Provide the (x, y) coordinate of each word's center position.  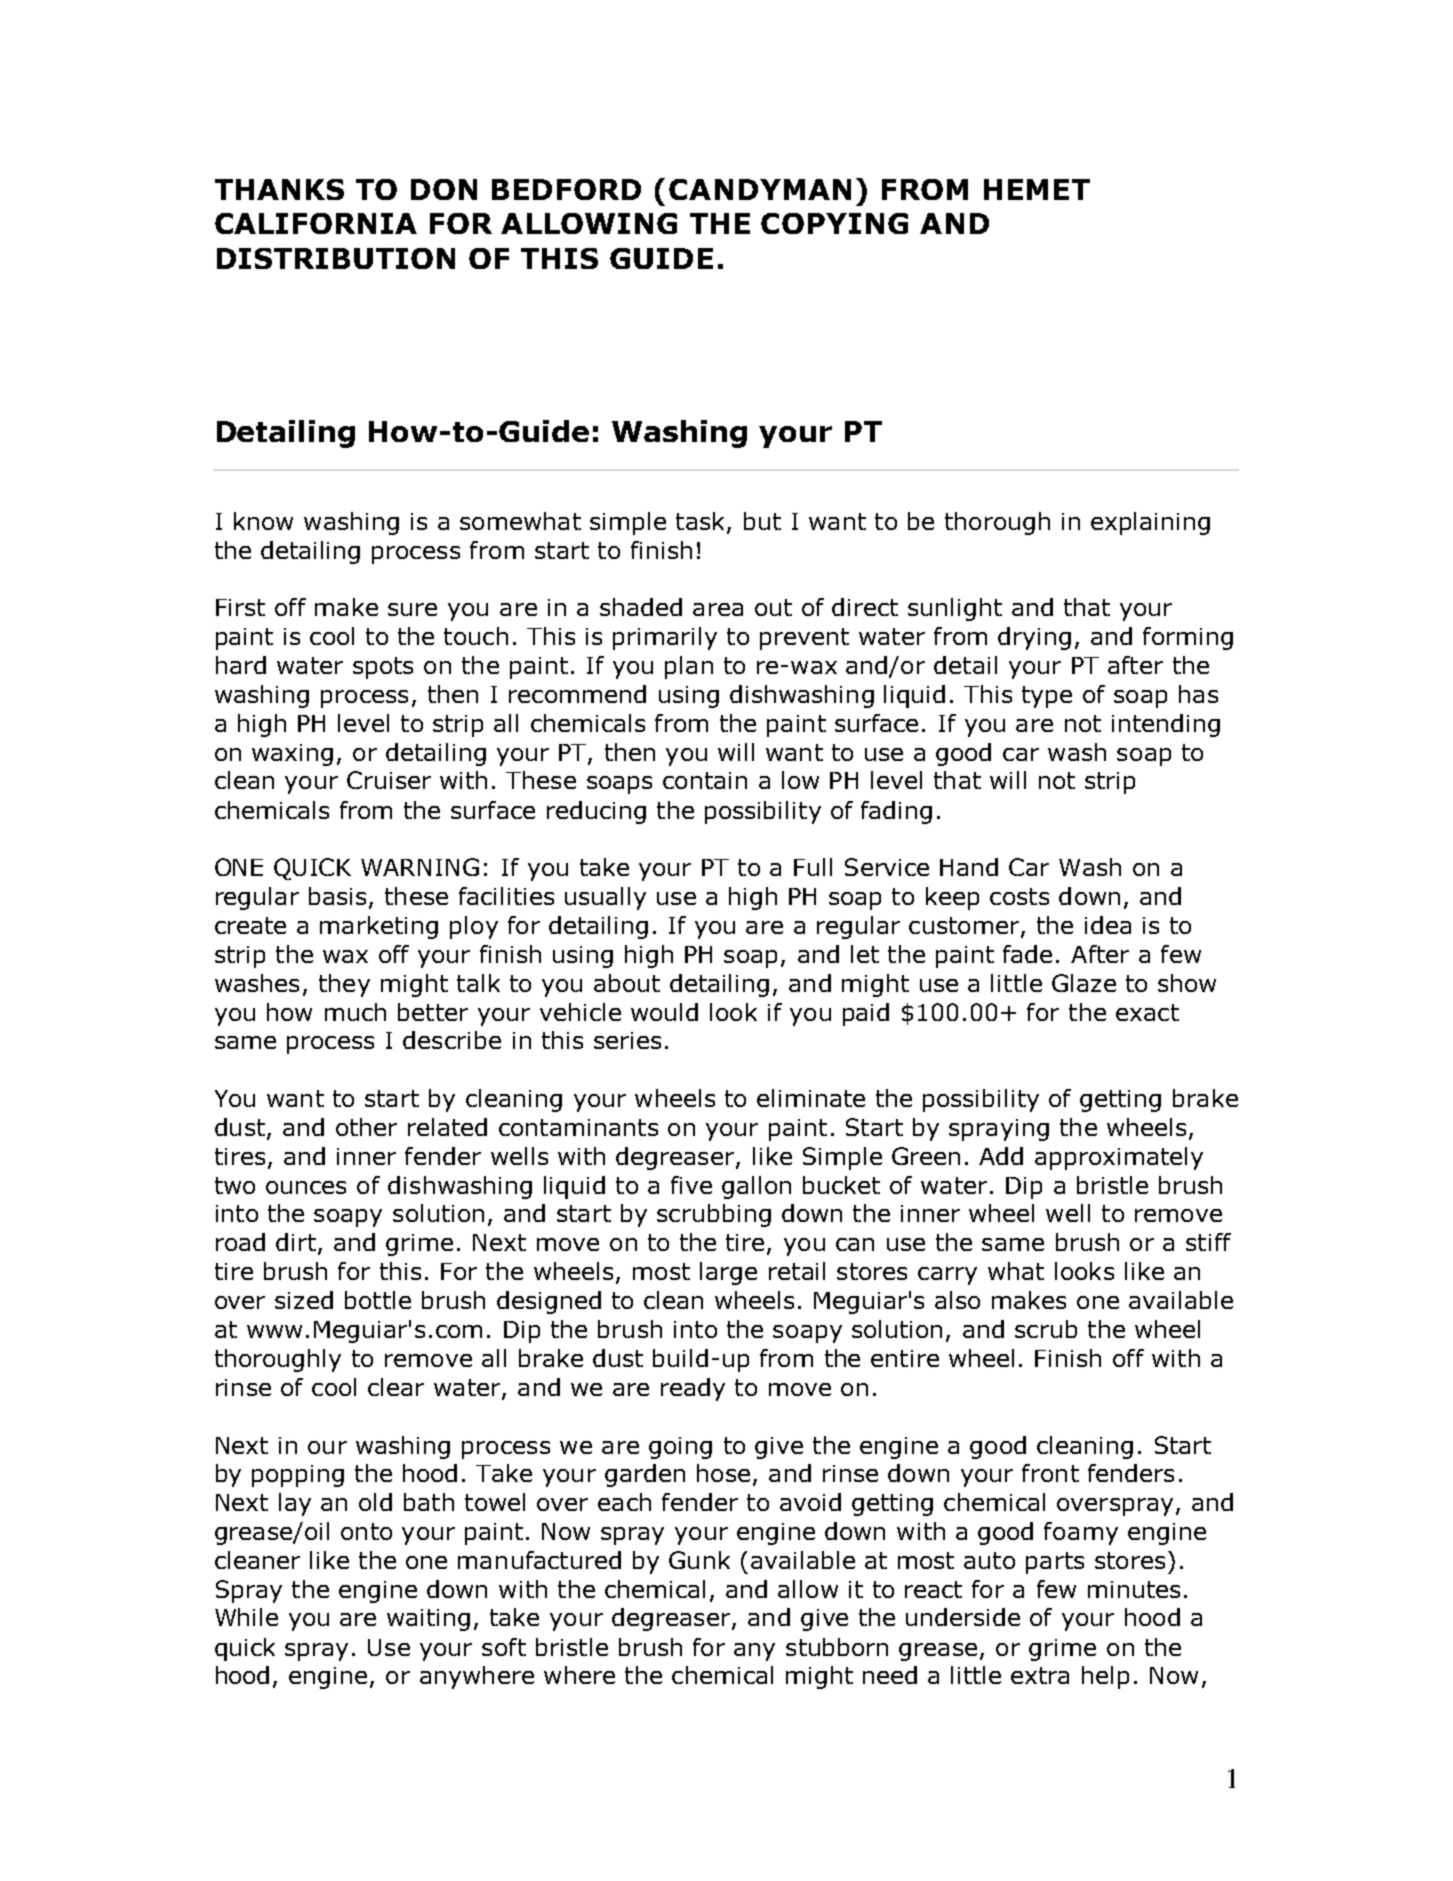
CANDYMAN (760, 189)
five (691, 1185)
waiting (428, 1620)
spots (383, 668)
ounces (306, 1187)
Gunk (699, 1560)
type (1047, 697)
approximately (1119, 1158)
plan (689, 667)
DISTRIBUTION (336, 258)
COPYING (834, 223)
